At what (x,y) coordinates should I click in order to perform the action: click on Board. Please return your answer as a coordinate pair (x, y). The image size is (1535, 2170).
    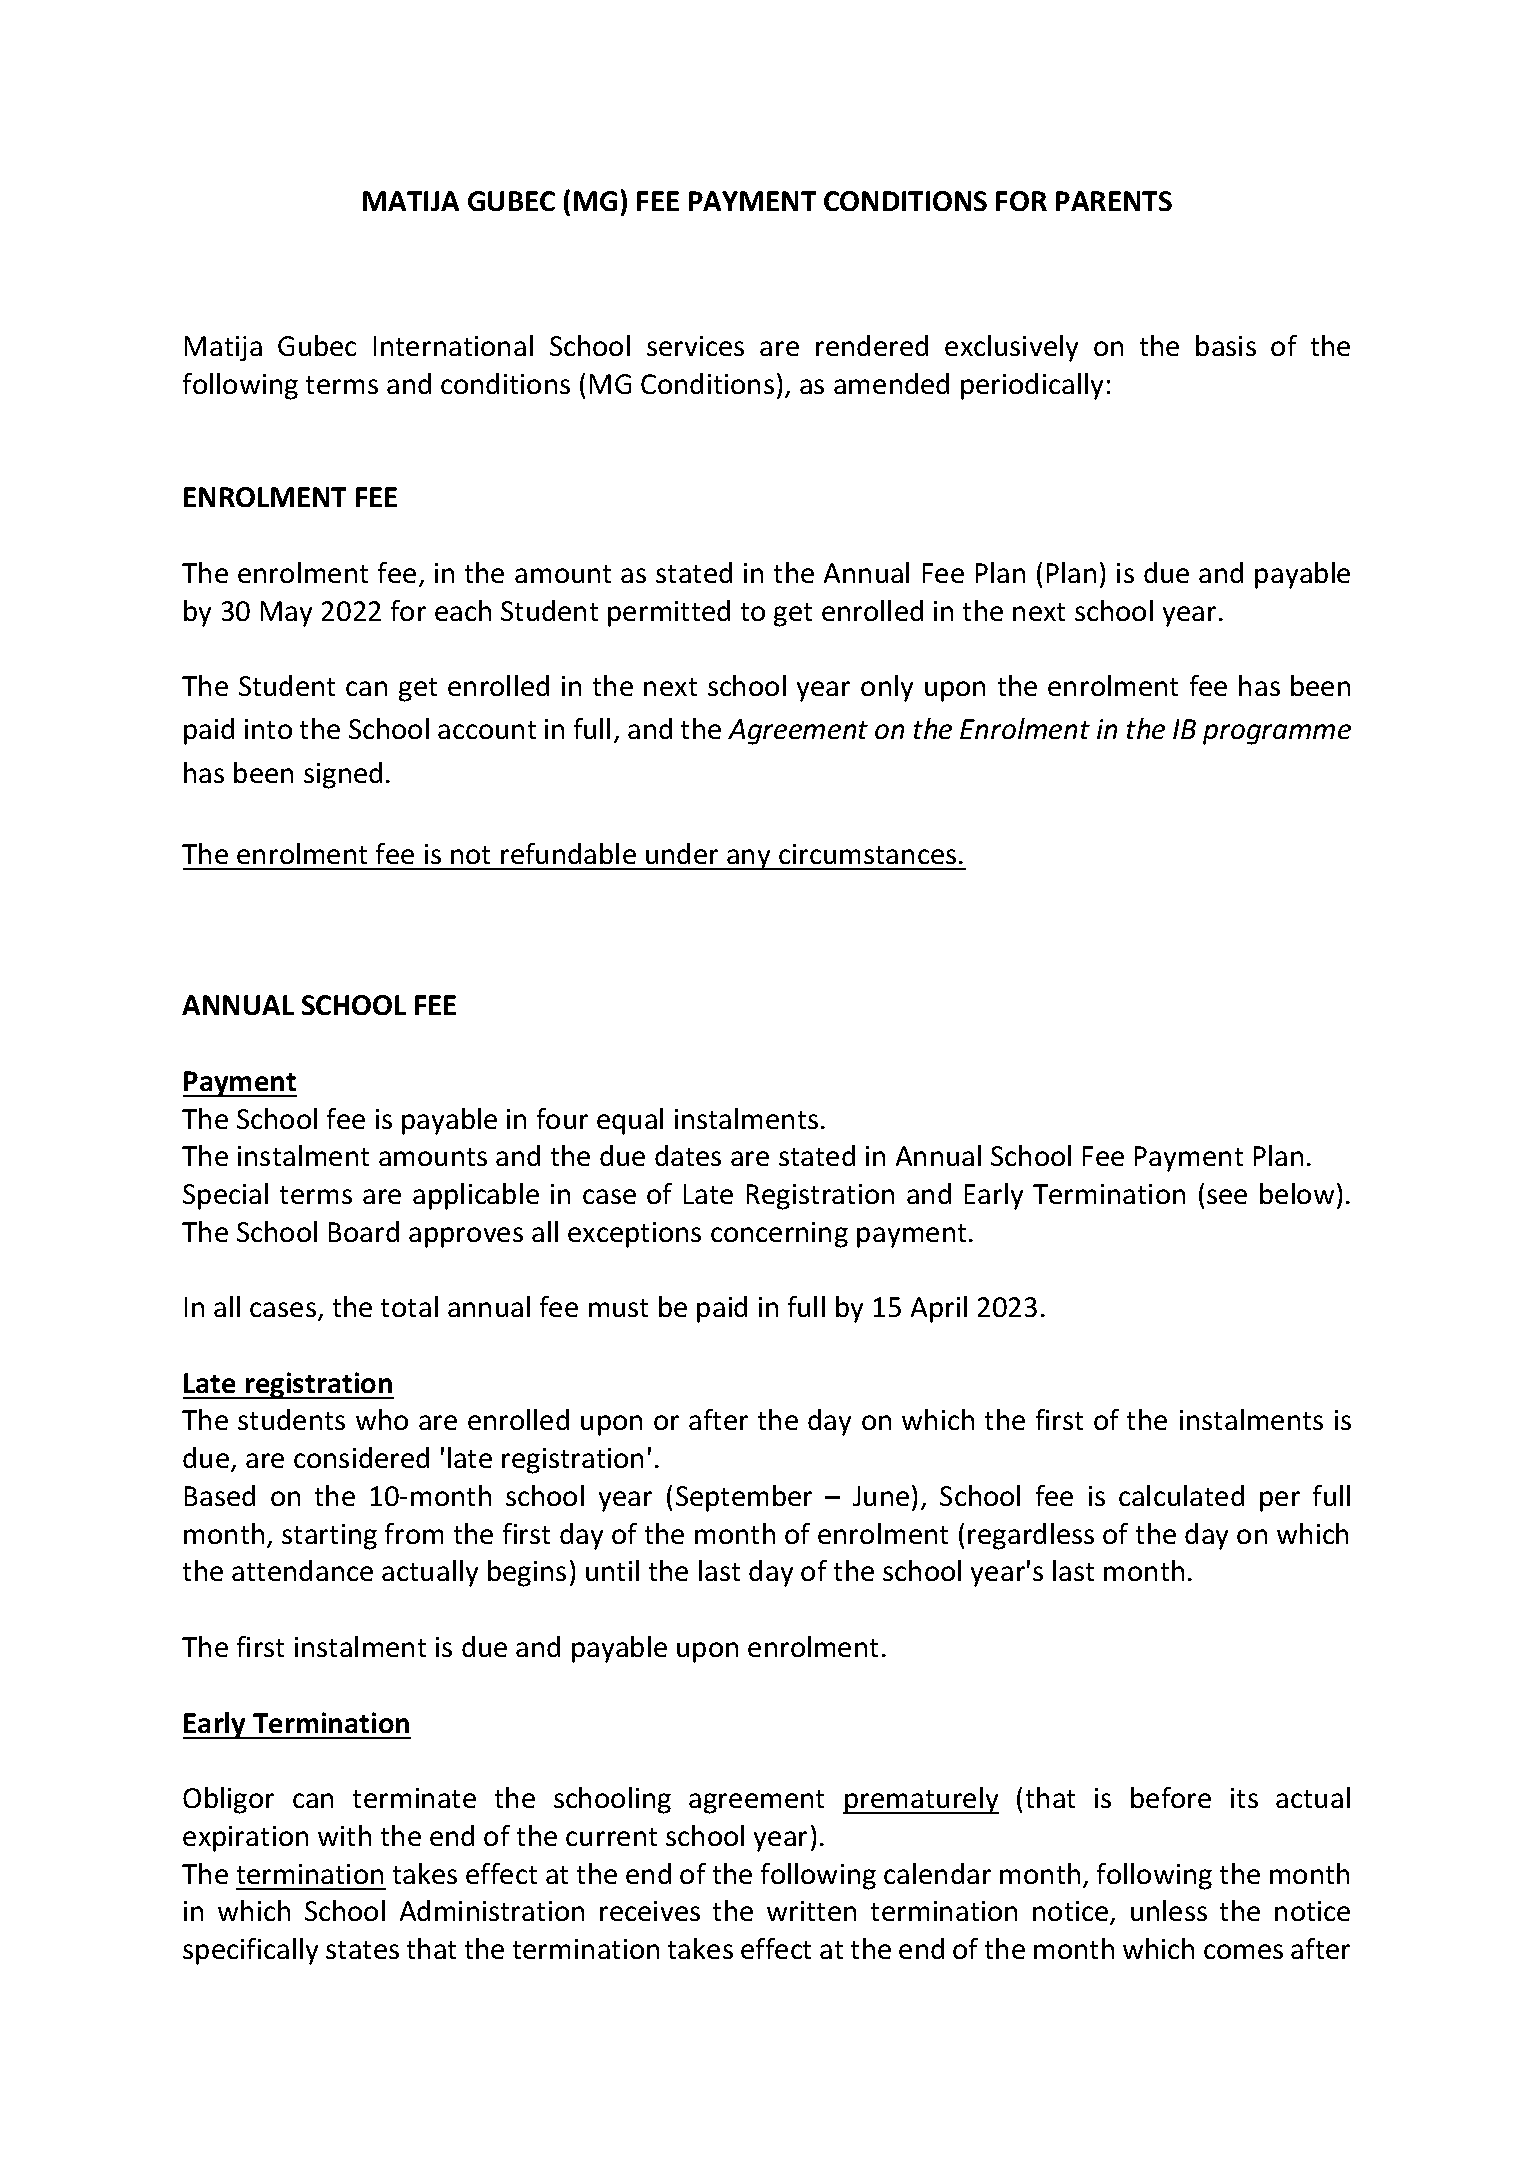
    Looking at the image, I should click on (364, 1231).
